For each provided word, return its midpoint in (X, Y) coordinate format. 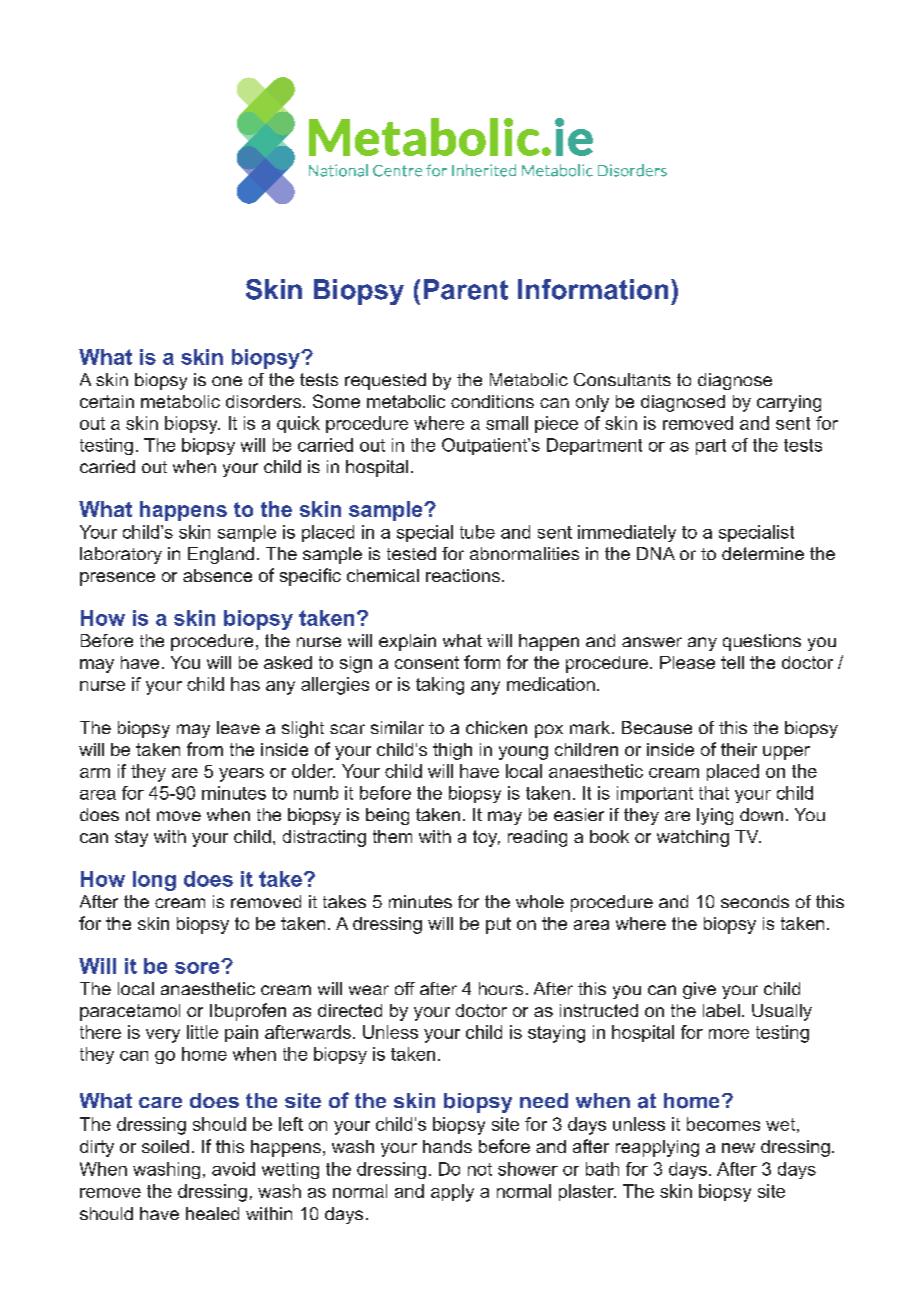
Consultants (622, 379)
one (227, 381)
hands (447, 1146)
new (738, 1148)
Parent (466, 289)
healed (212, 1213)
